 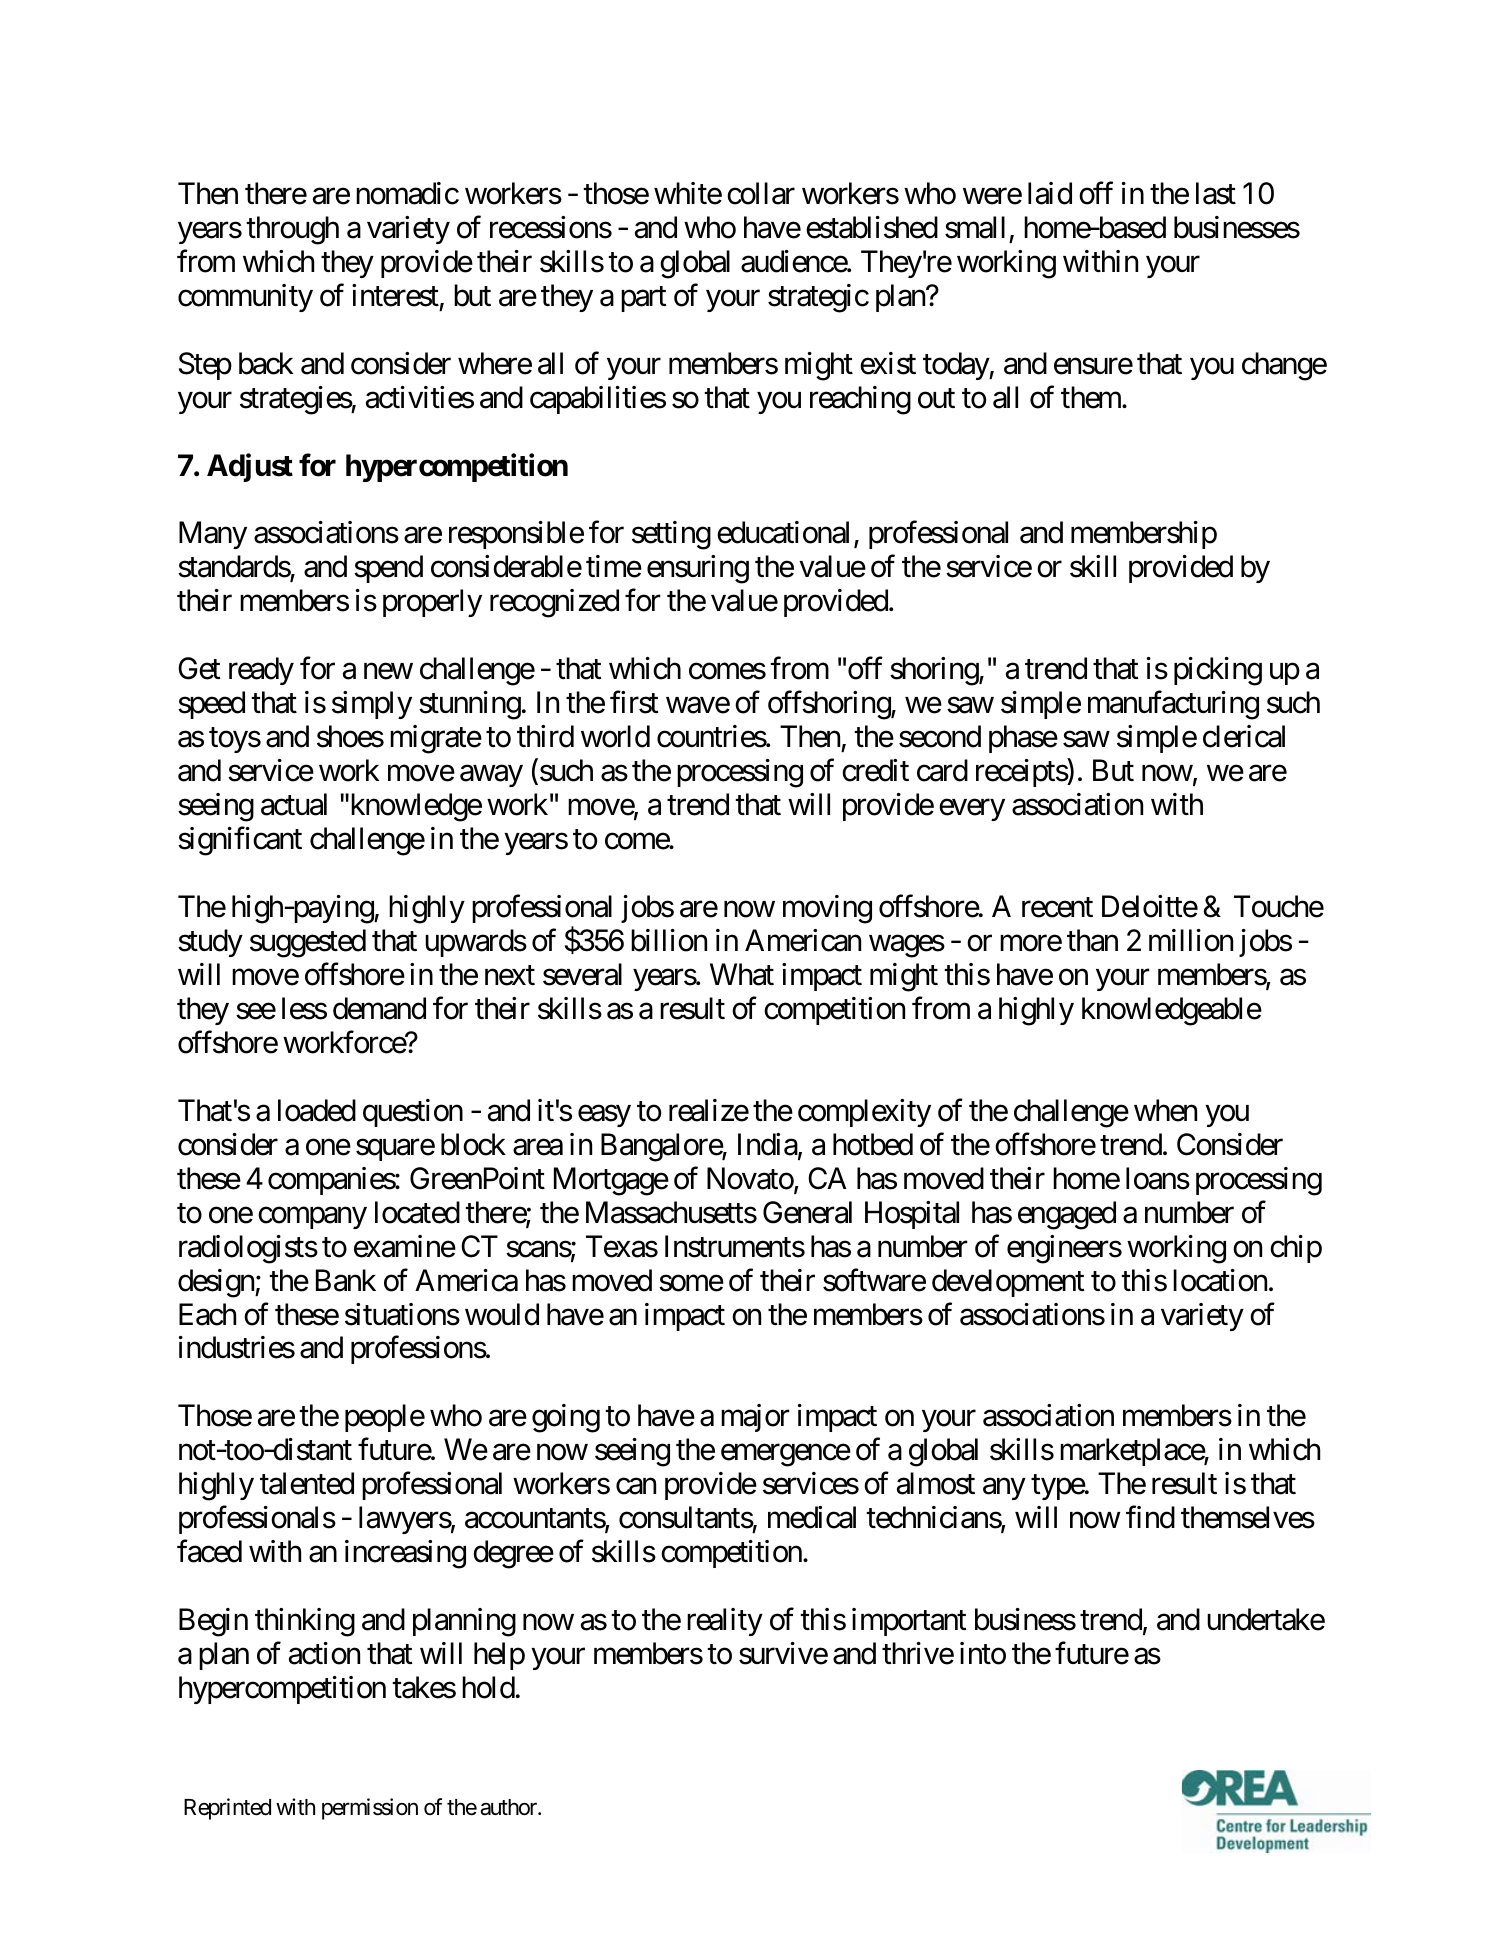 What do you see at coordinates (725, 1622) in the document?
I see `reality` at bounding box center [725, 1622].
